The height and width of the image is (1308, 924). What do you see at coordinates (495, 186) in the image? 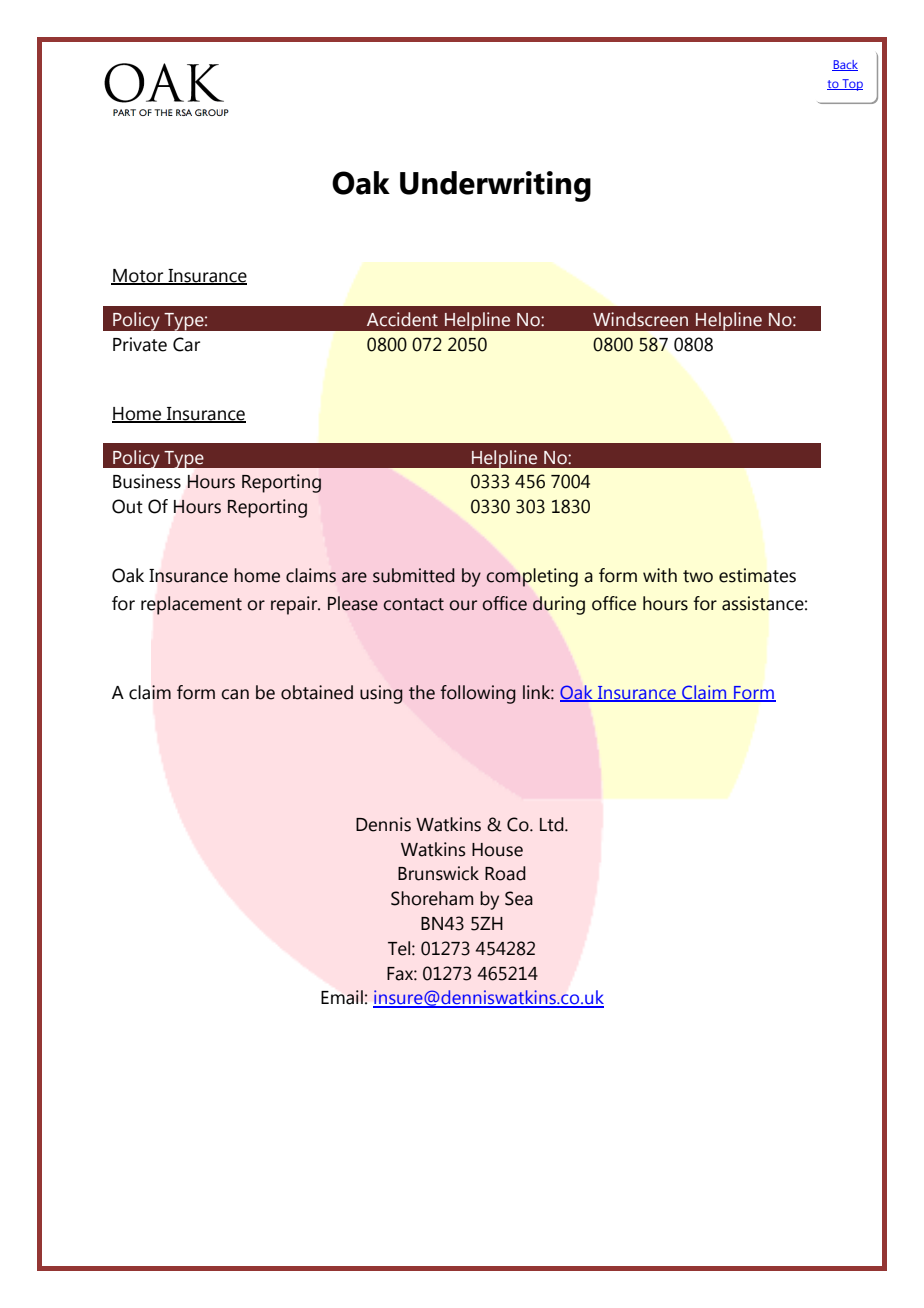
I see `Underwriting` at bounding box center [495, 186].
